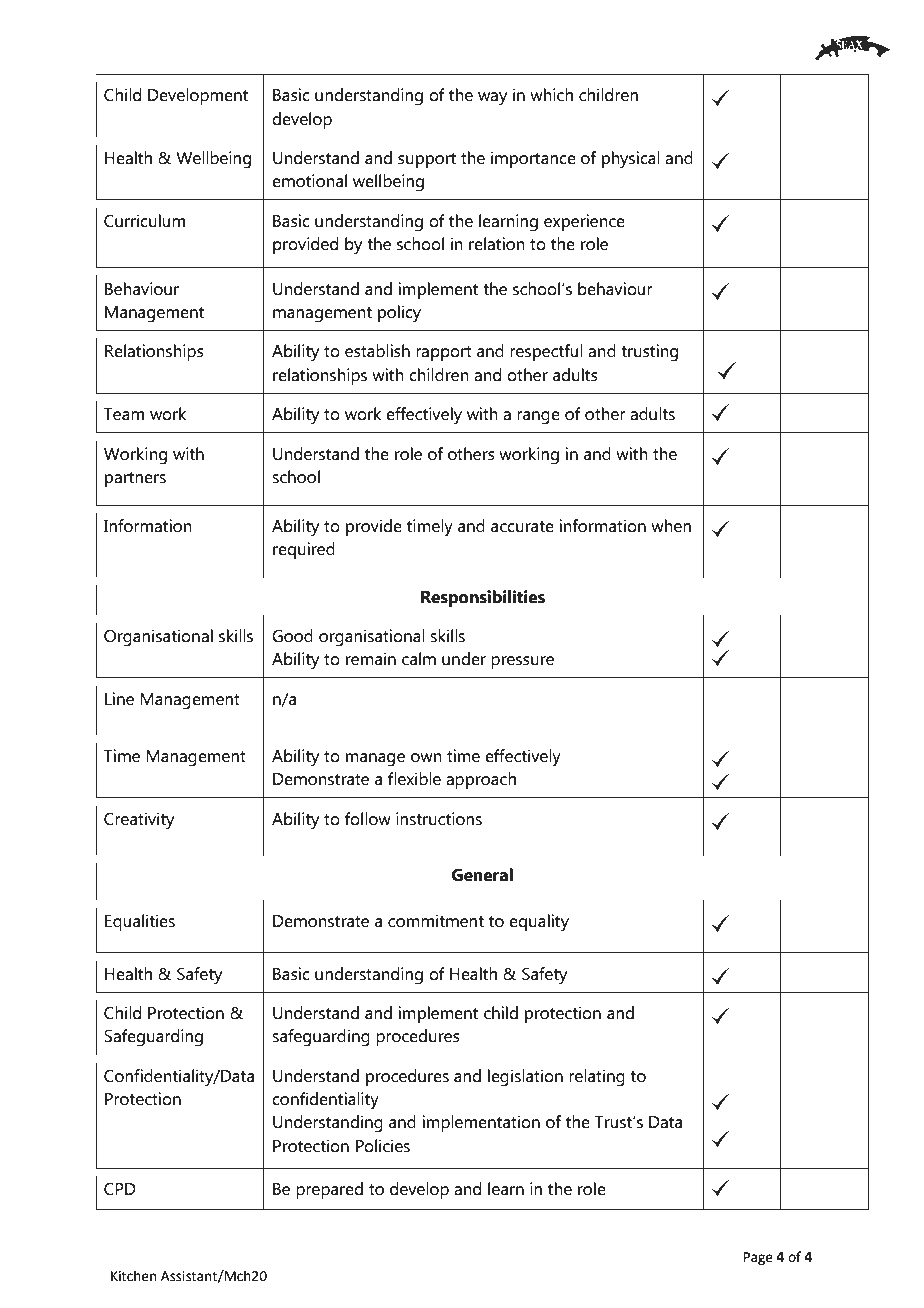 The image size is (924, 1308). Describe the element at coordinates (539, 923) in the image. I see `equality` at that location.
